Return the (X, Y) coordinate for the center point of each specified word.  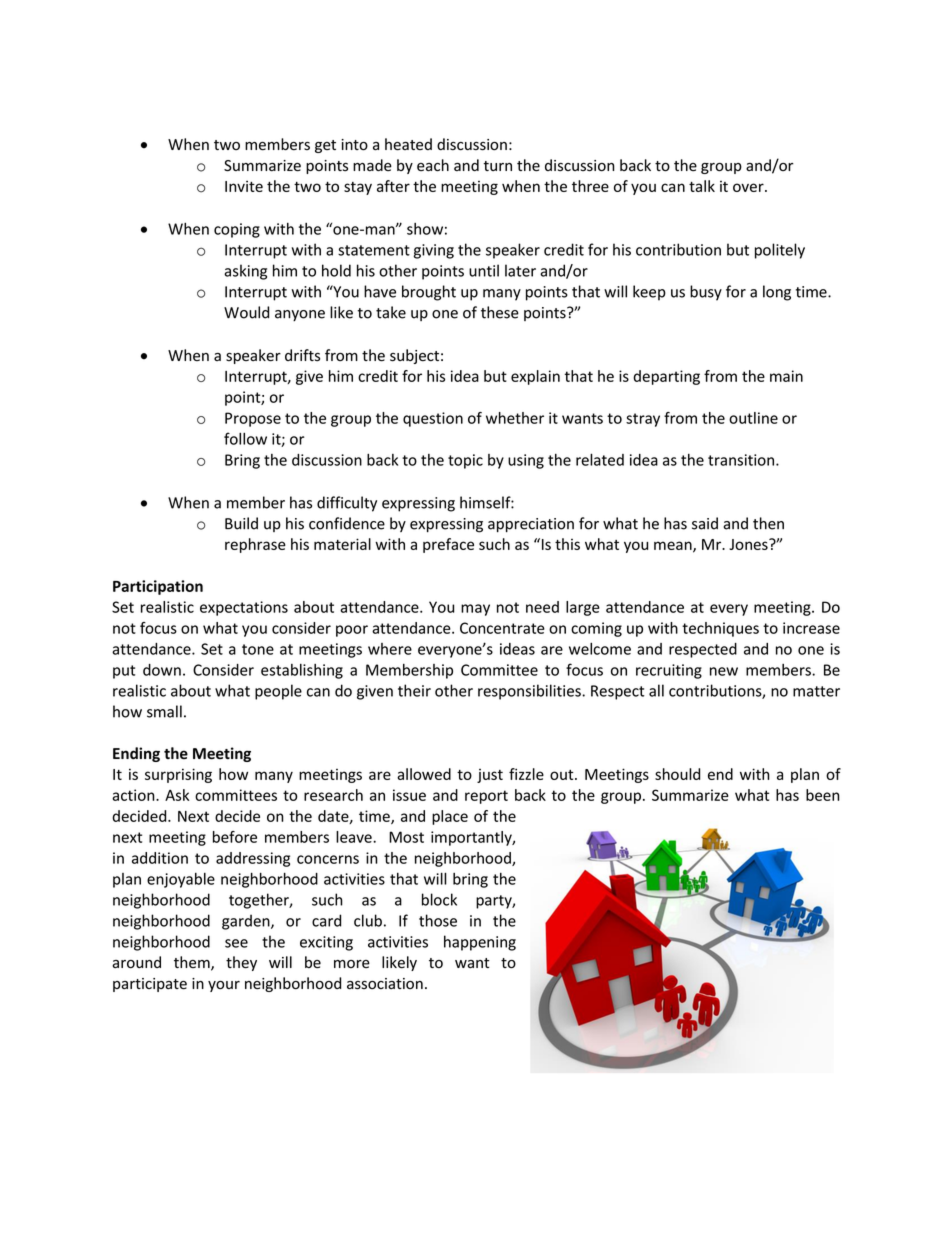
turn (497, 166)
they (241, 963)
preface (448, 545)
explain (535, 377)
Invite (244, 186)
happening (480, 943)
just (490, 776)
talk (702, 186)
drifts (302, 355)
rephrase (255, 545)
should (677, 774)
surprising (178, 775)
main (786, 376)
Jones (749, 544)
